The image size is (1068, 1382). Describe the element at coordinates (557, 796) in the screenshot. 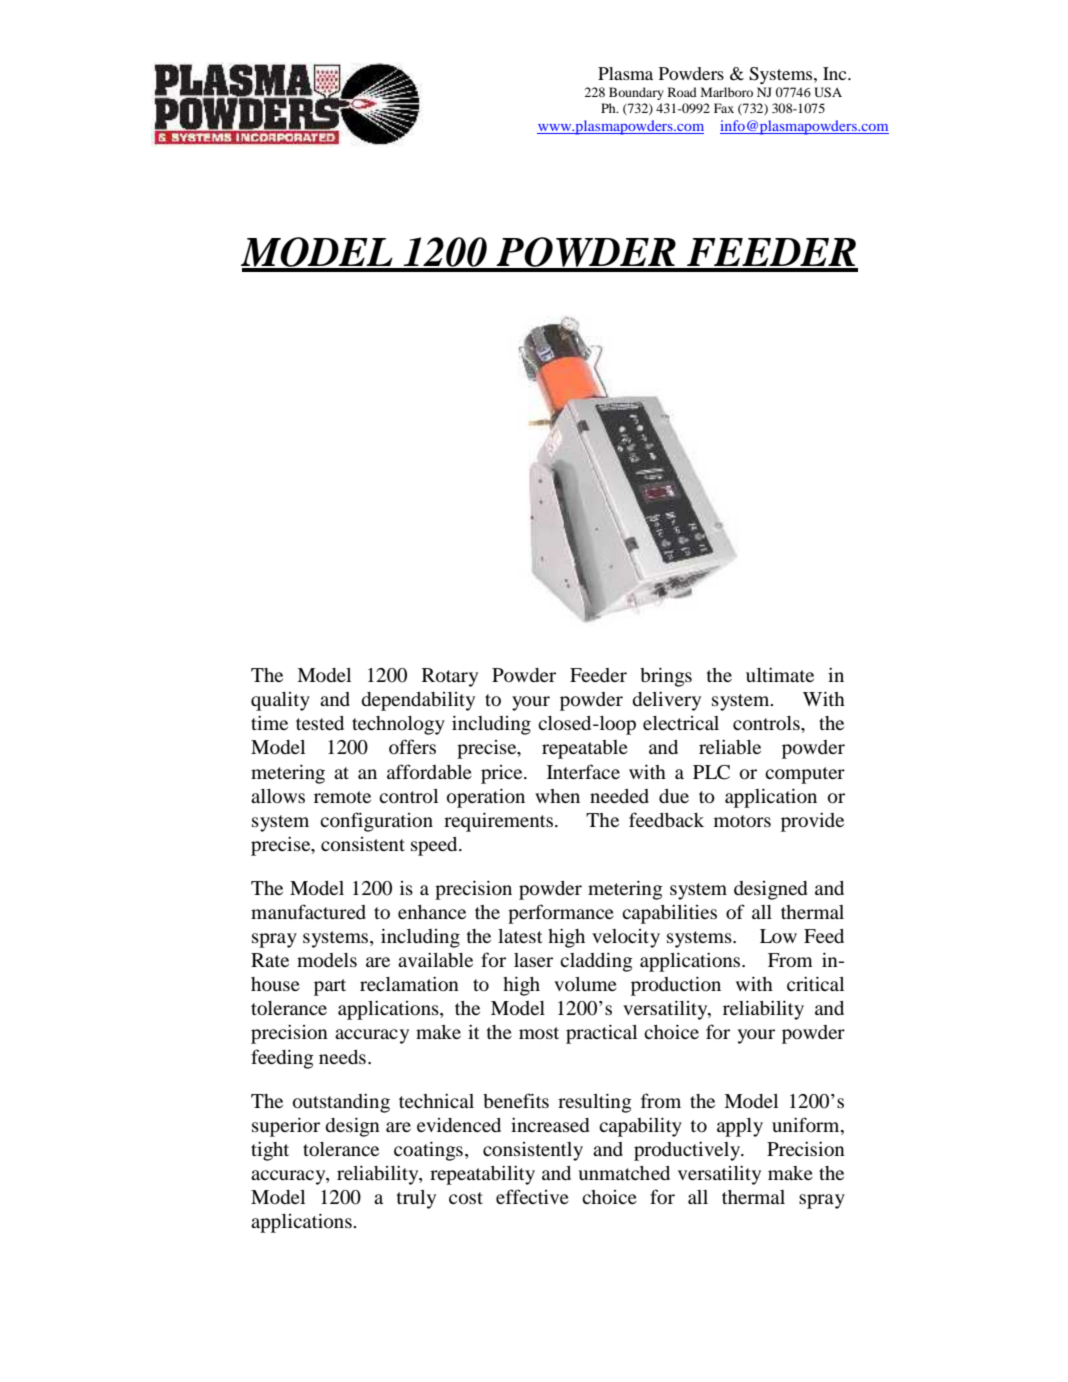

I see `when` at that location.
